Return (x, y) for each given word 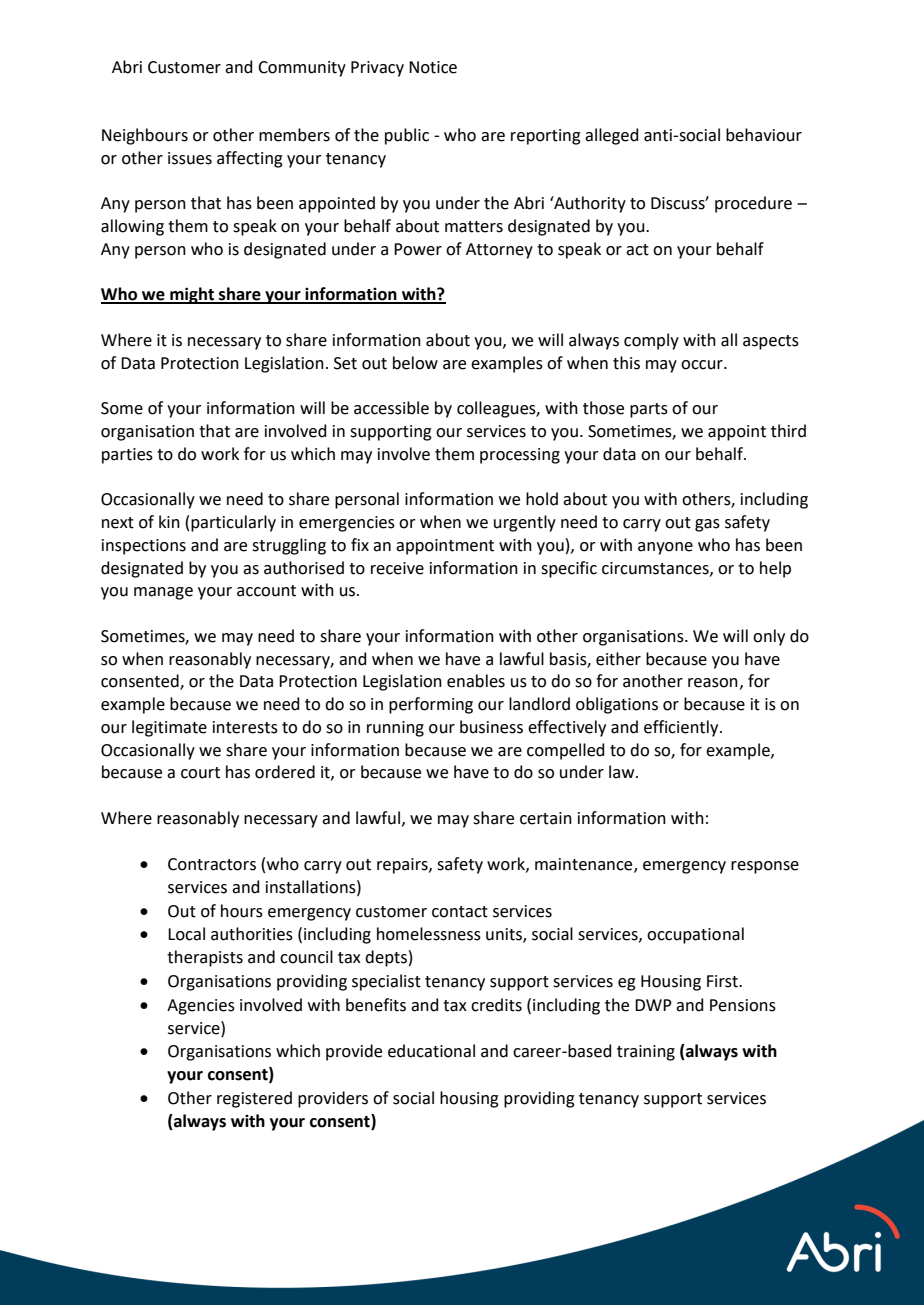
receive (397, 568)
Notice (433, 67)
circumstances (656, 569)
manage (163, 593)
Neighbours (145, 136)
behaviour (764, 135)
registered (254, 1099)
